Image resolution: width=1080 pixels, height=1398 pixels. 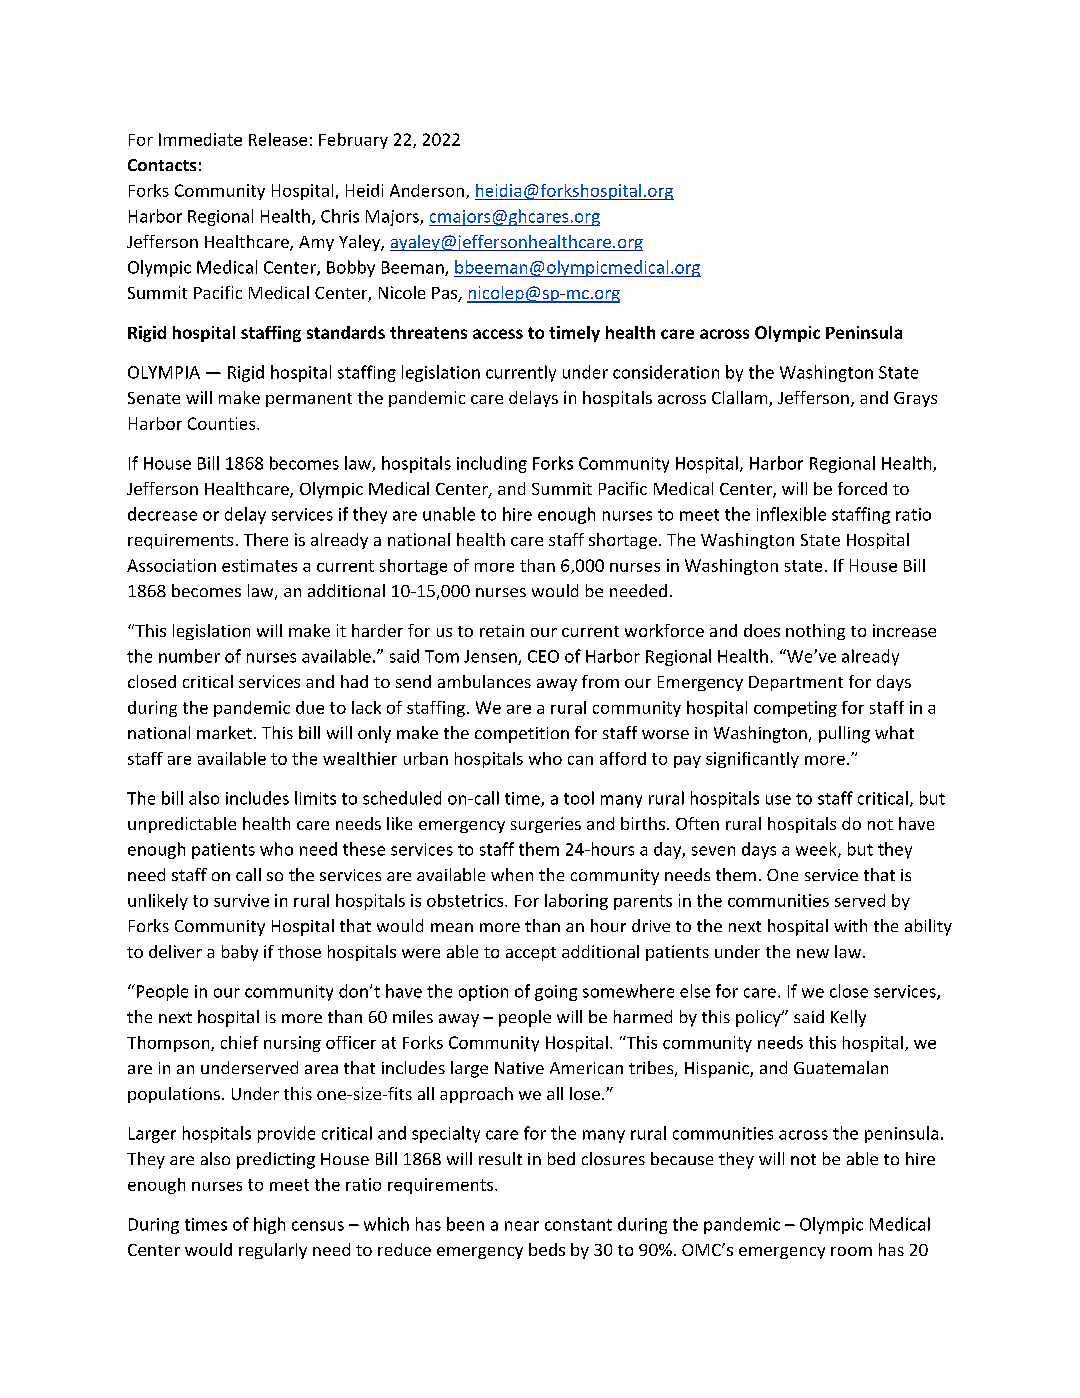 What do you see at coordinates (239, 1042) in the screenshot?
I see `chief` at bounding box center [239, 1042].
